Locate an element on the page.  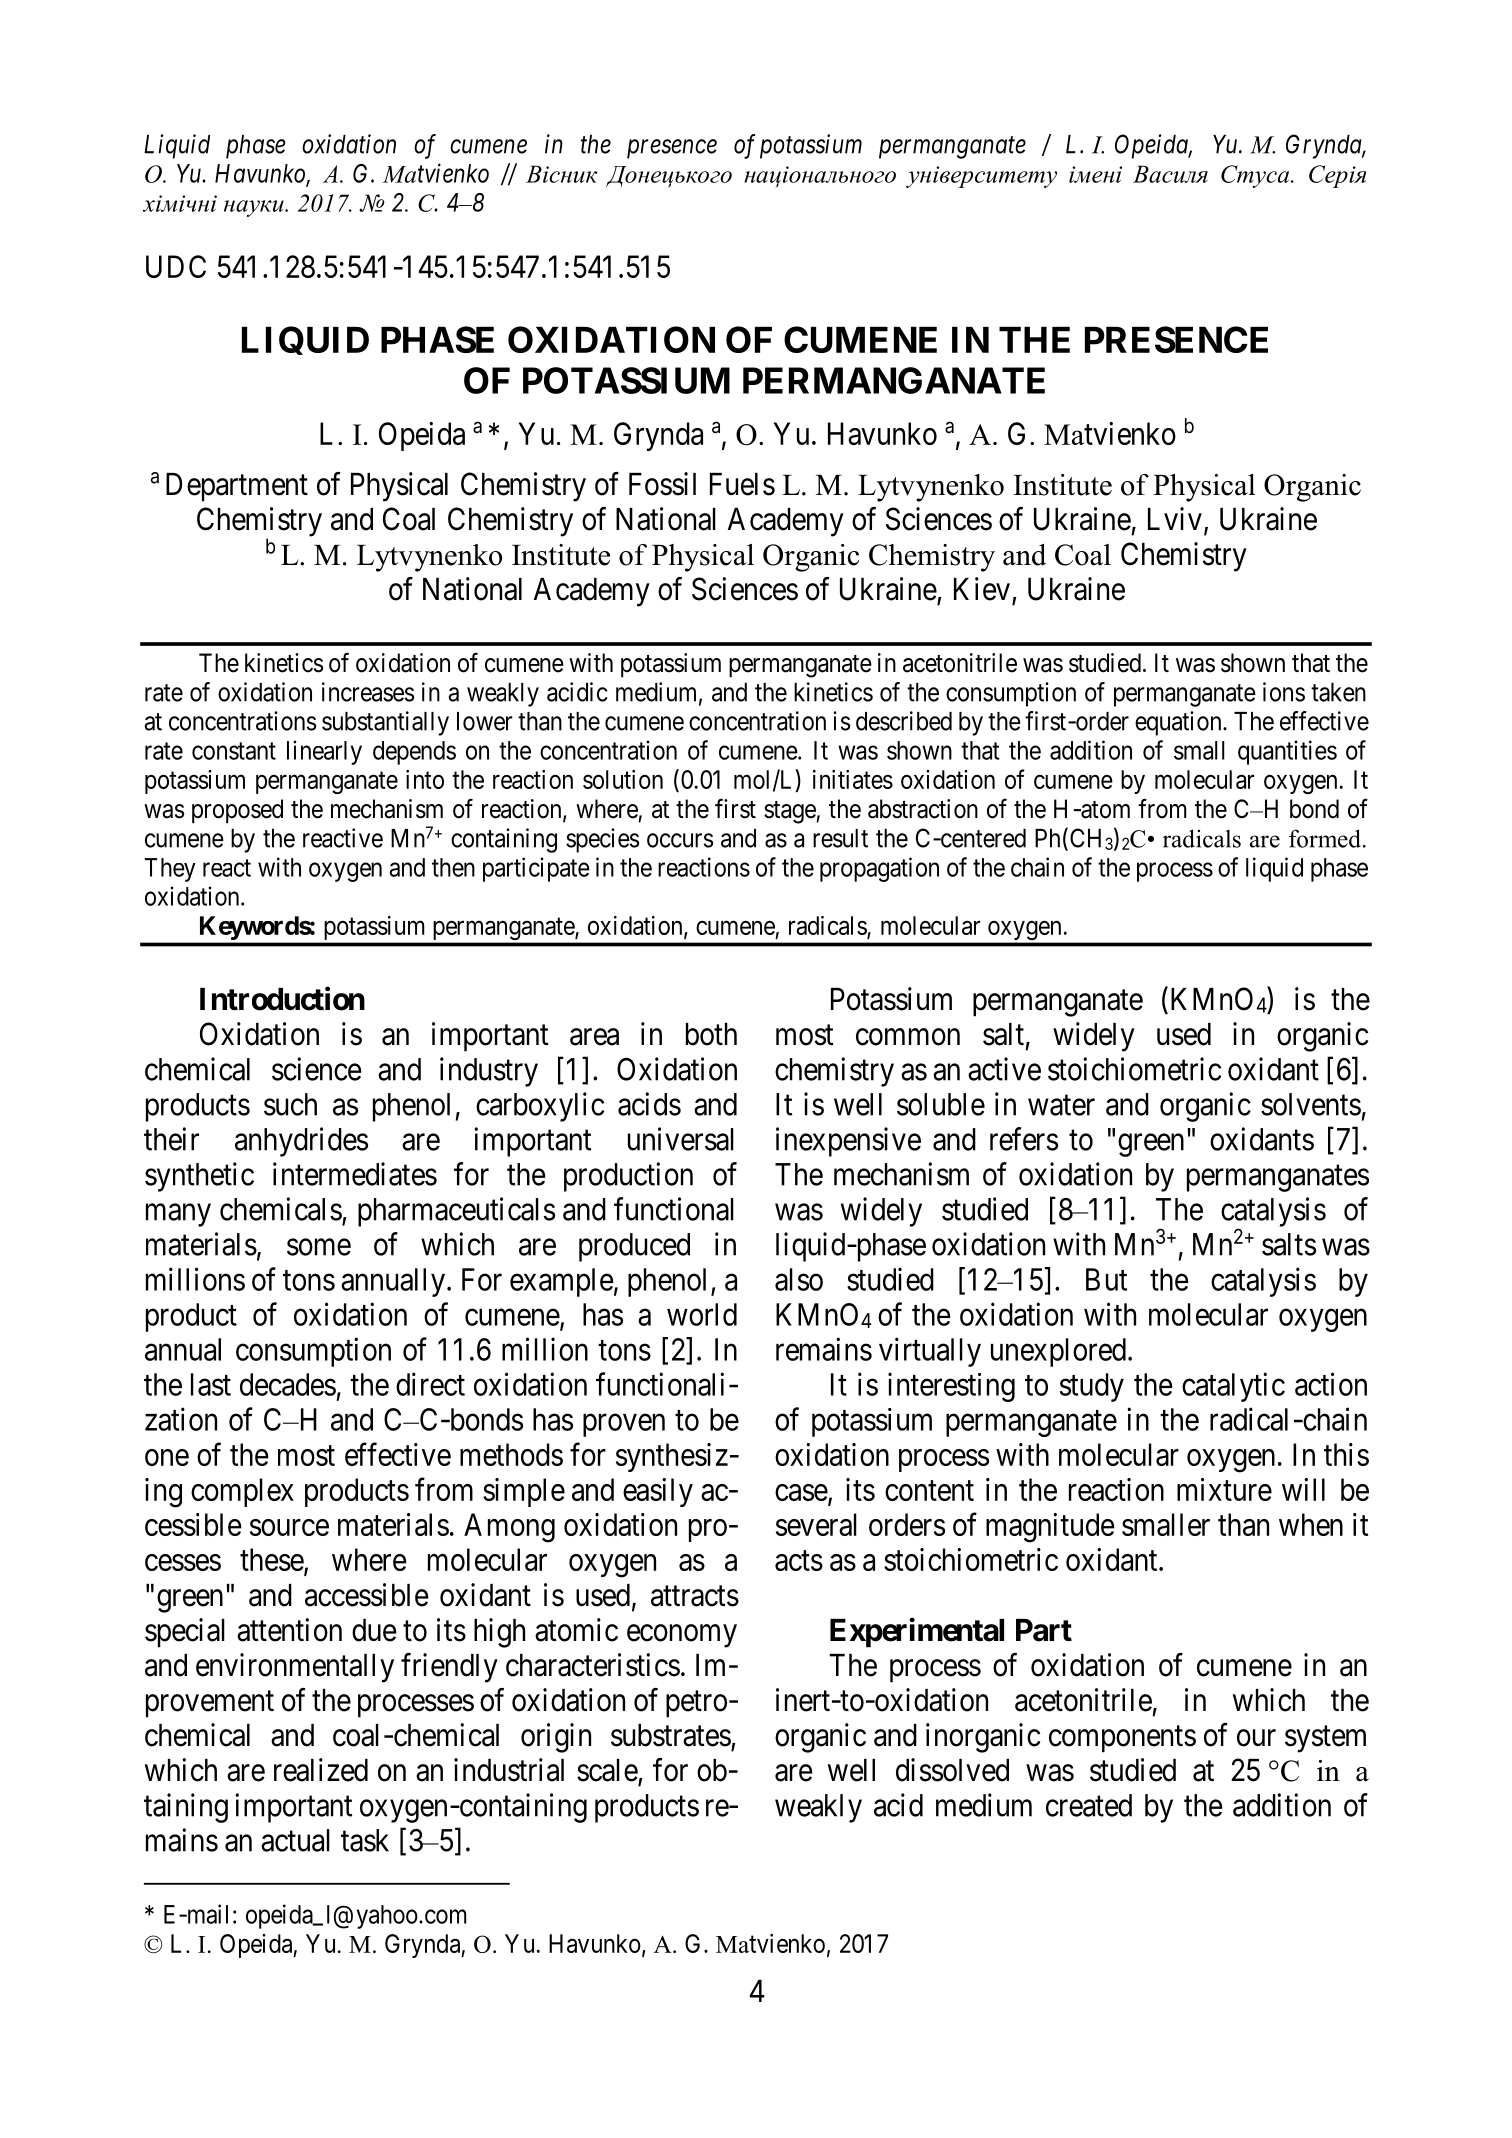
both is located at coordinates (711, 1034).
